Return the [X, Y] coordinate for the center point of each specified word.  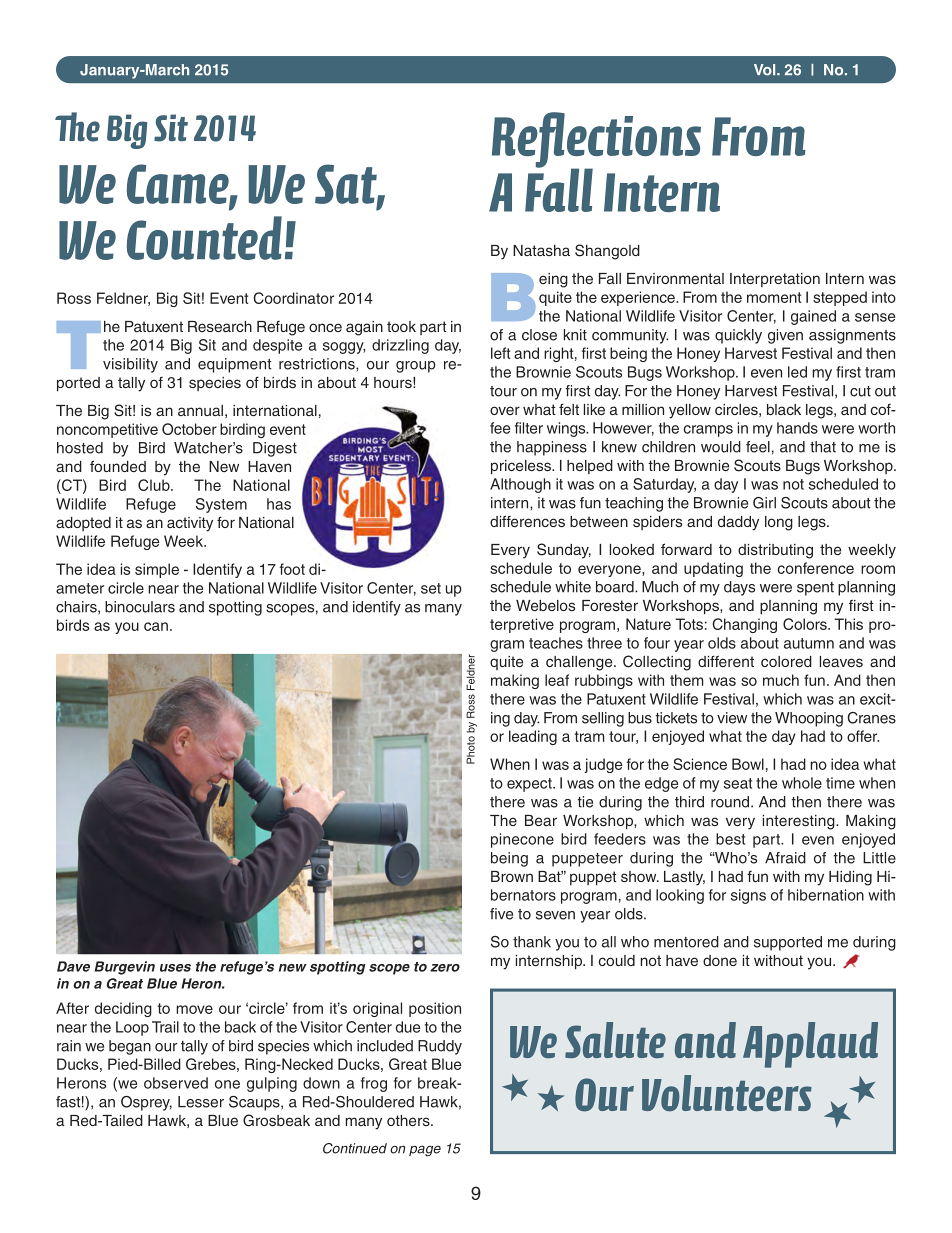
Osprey [146, 1103]
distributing [775, 551]
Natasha [541, 250]
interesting [800, 822]
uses [175, 968]
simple [157, 570]
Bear [541, 820]
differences [527, 521]
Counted [204, 238]
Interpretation [775, 280]
